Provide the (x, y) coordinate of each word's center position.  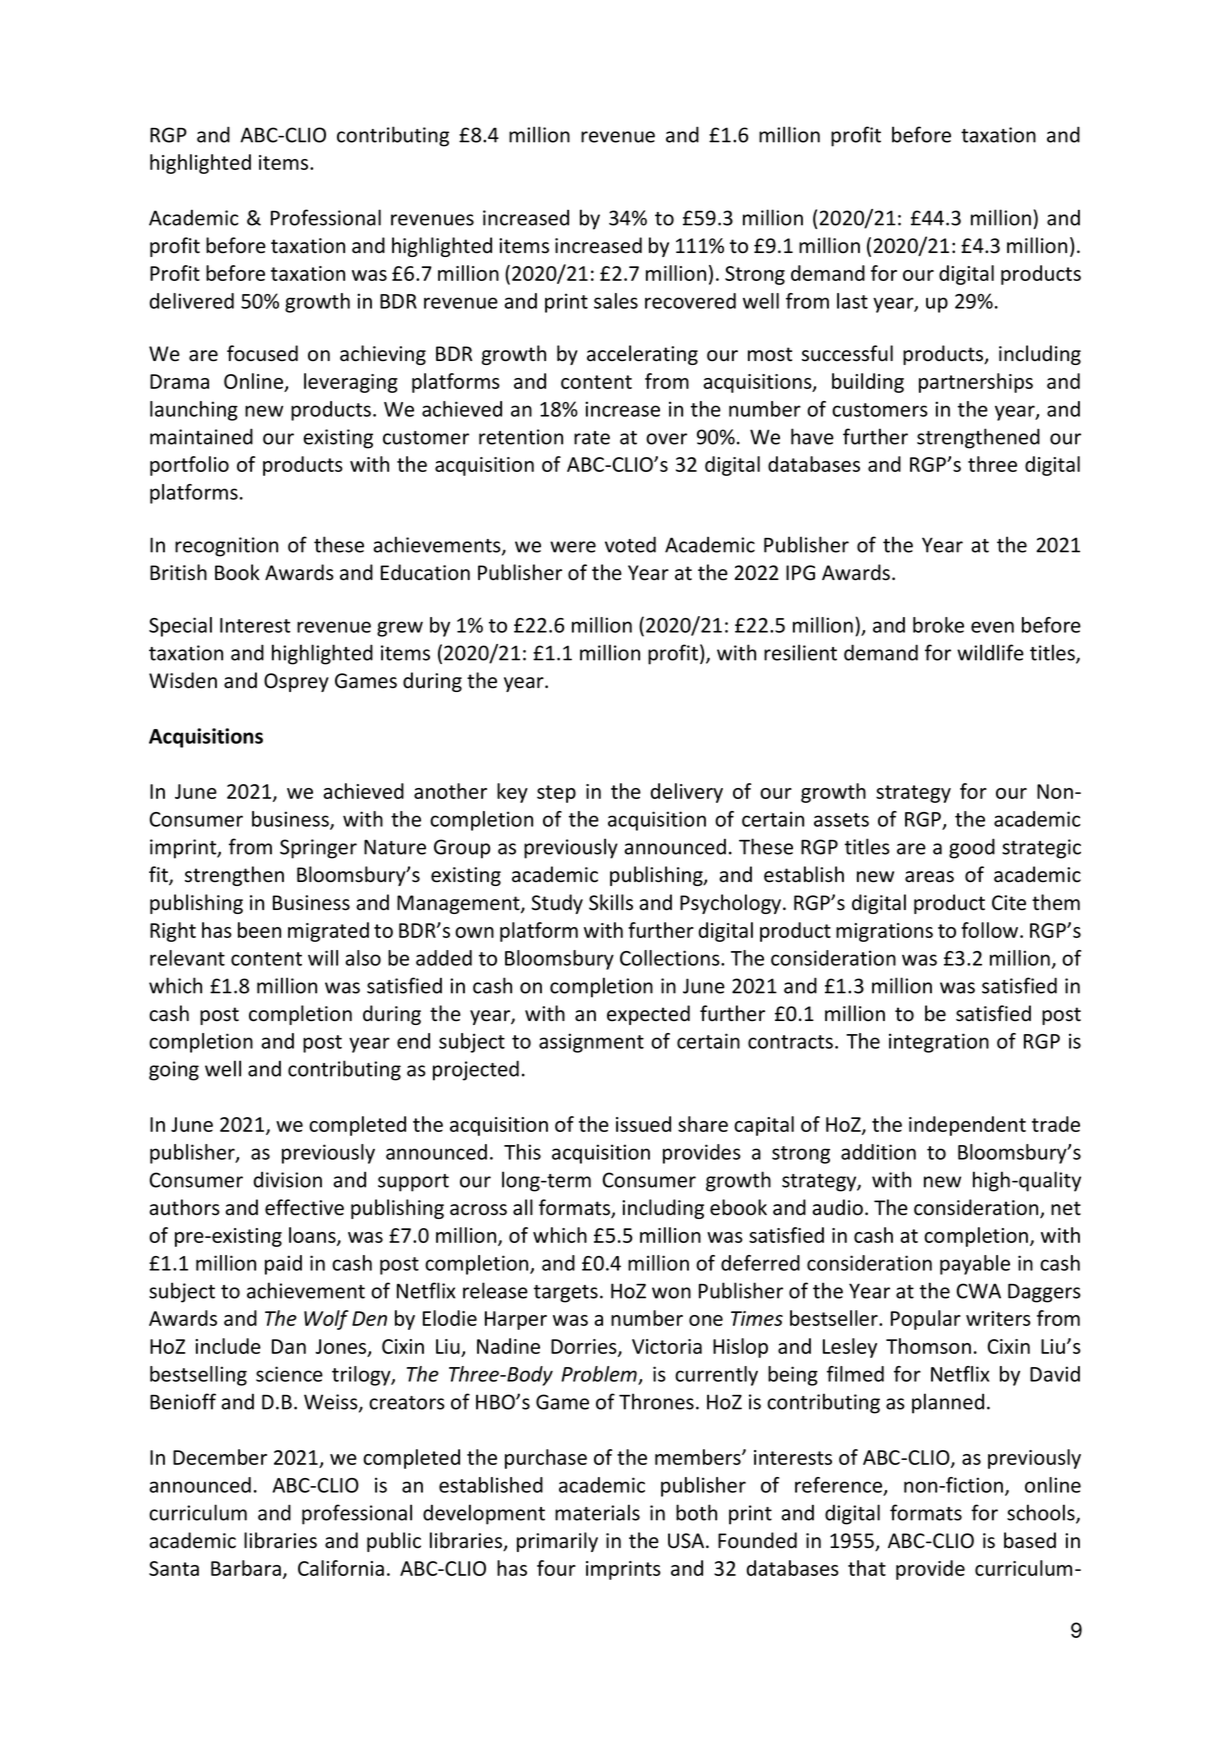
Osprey (296, 682)
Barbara (246, 1568)
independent (967, 1126)
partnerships (976, 383)
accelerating (642, 355)
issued (643, 1124)
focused (262, 353)
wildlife (990, 652)
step (556, 794)
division (288, 1179)
